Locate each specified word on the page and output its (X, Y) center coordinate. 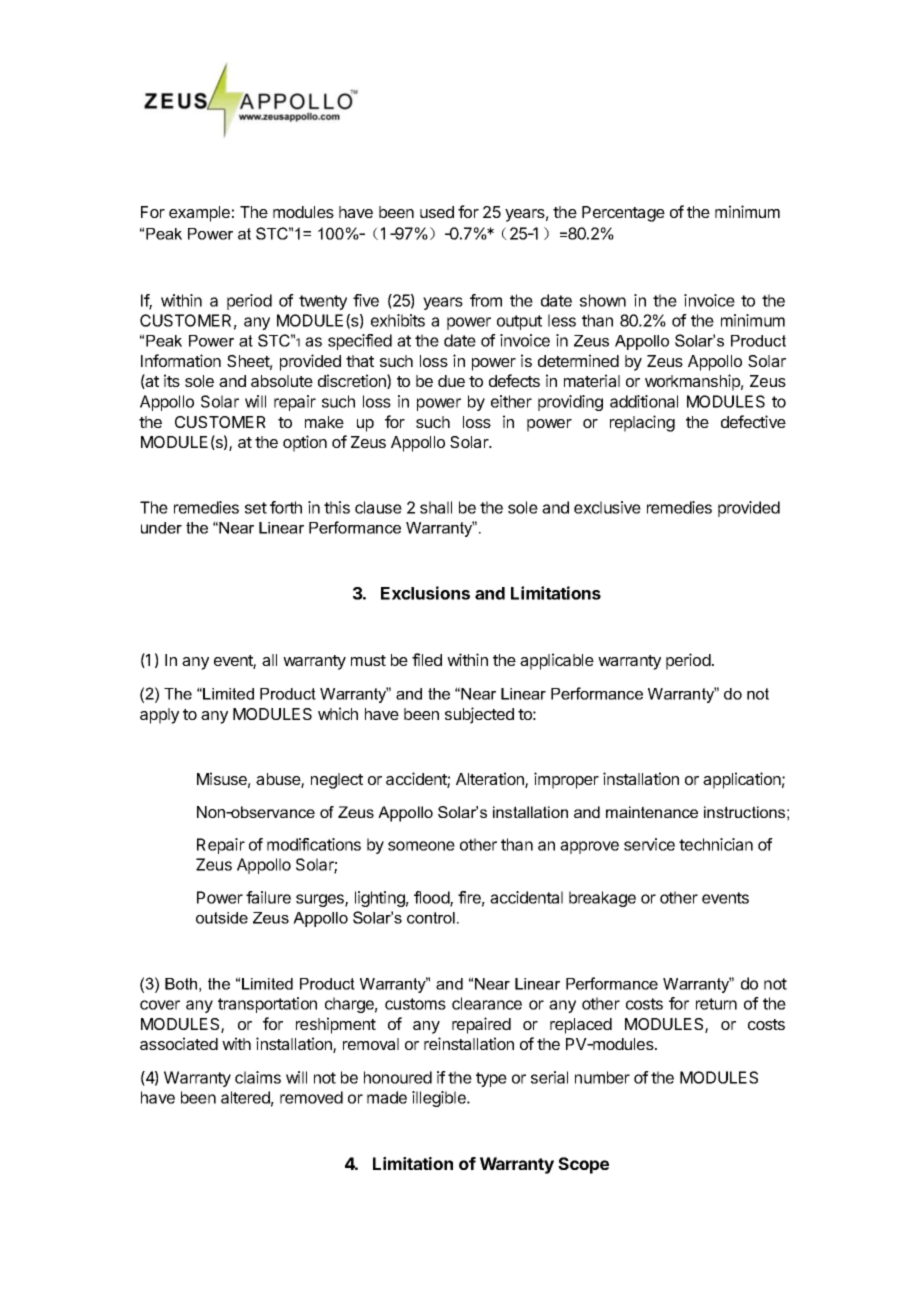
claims (258, 1077)
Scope (583, 1165)
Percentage (623, 214)
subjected (479, 715)
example (199, 214)
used (437, 212)
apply (159, 716)
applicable (557, 661)
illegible (440, 1099)
